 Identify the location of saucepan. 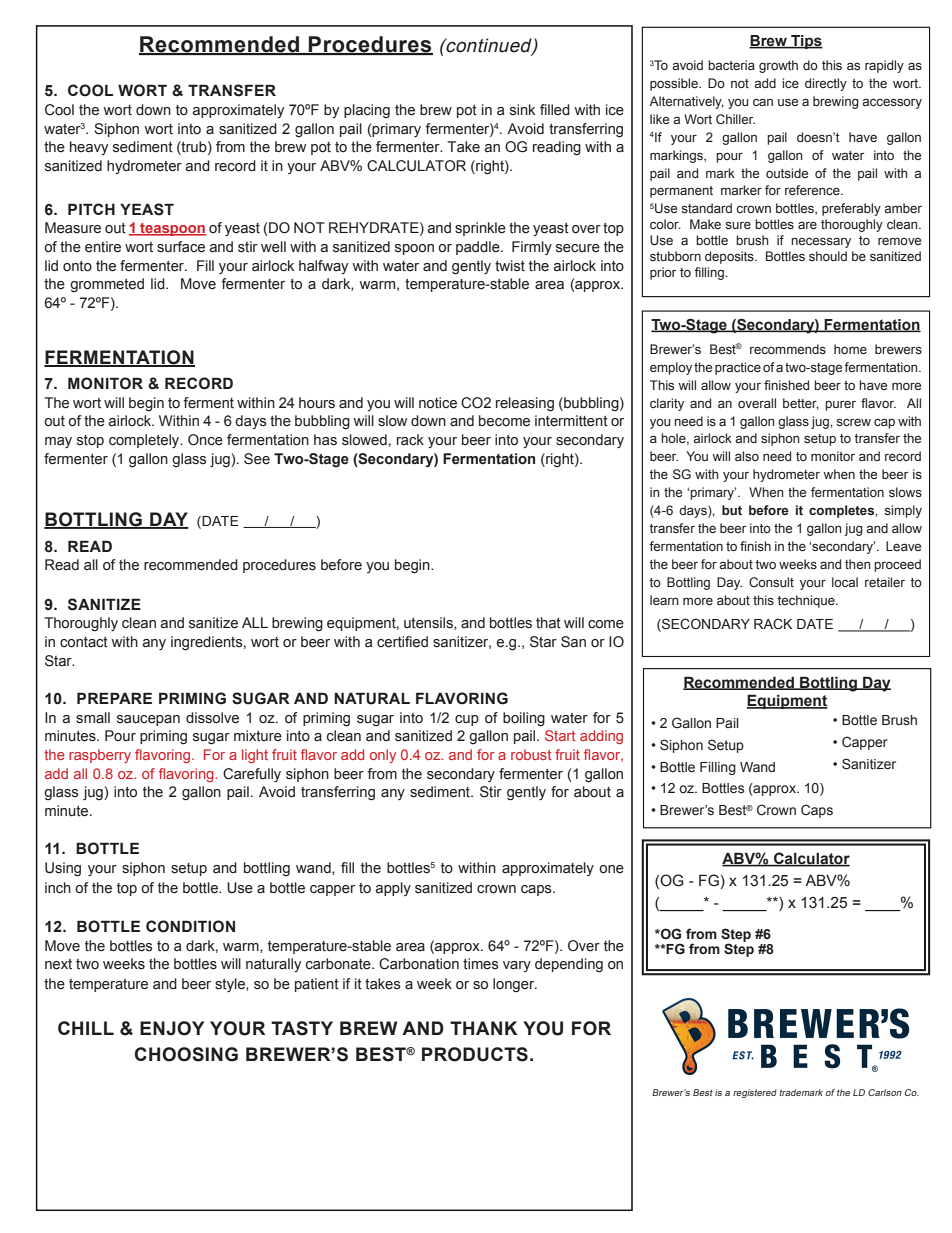
(148, 720).
